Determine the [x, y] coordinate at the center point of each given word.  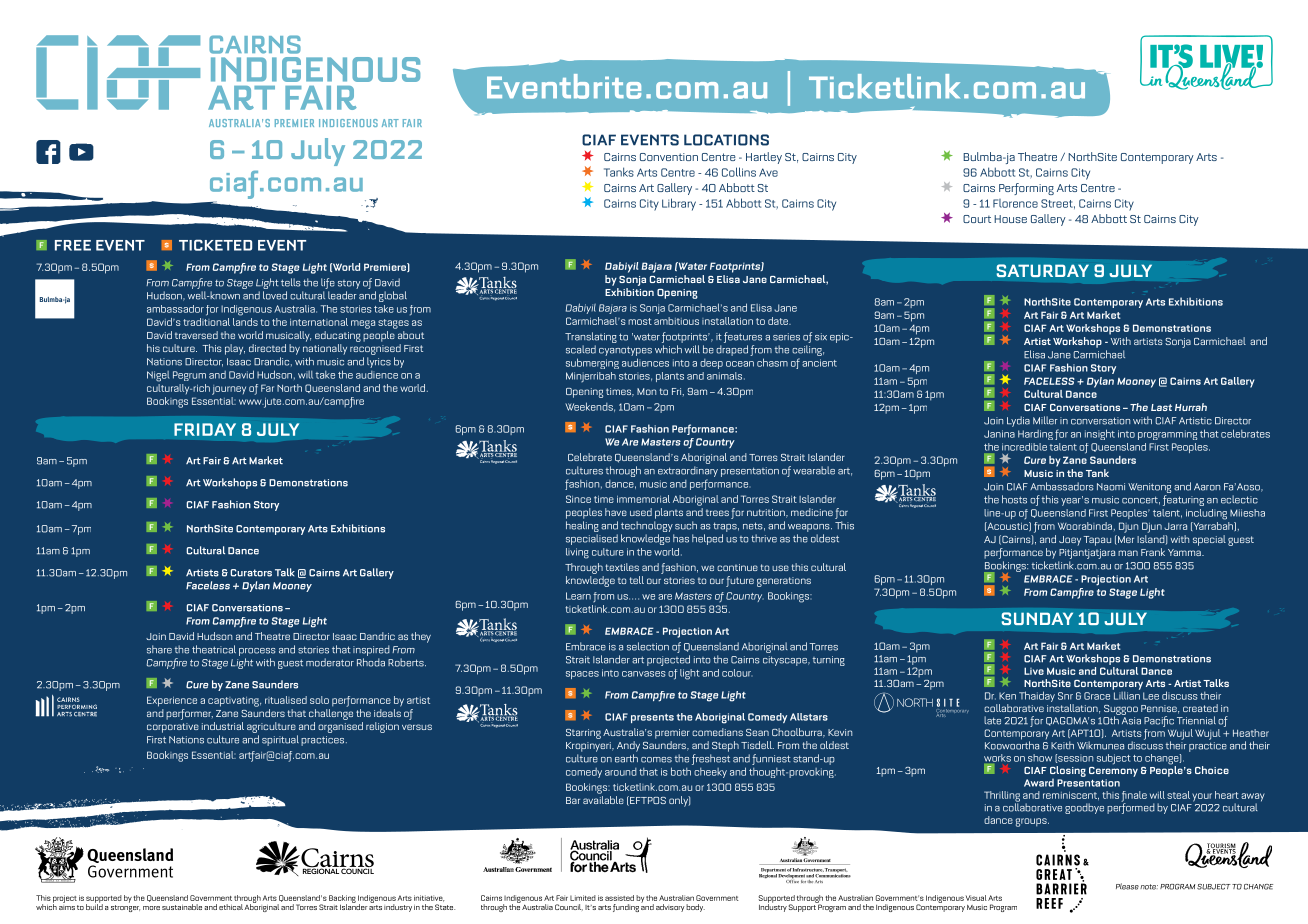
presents [652, 718]
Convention [669, 157]
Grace [1097, 696]
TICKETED [215, 245]
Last [1161, 407]
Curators [251, 573]
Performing [1026, 189]
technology [647, 526]
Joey [1070, 541]
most [640, 321]
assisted [619, 898]
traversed [196, 335]
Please [1127, 886]
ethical [231, 907]
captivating [234, 702]
